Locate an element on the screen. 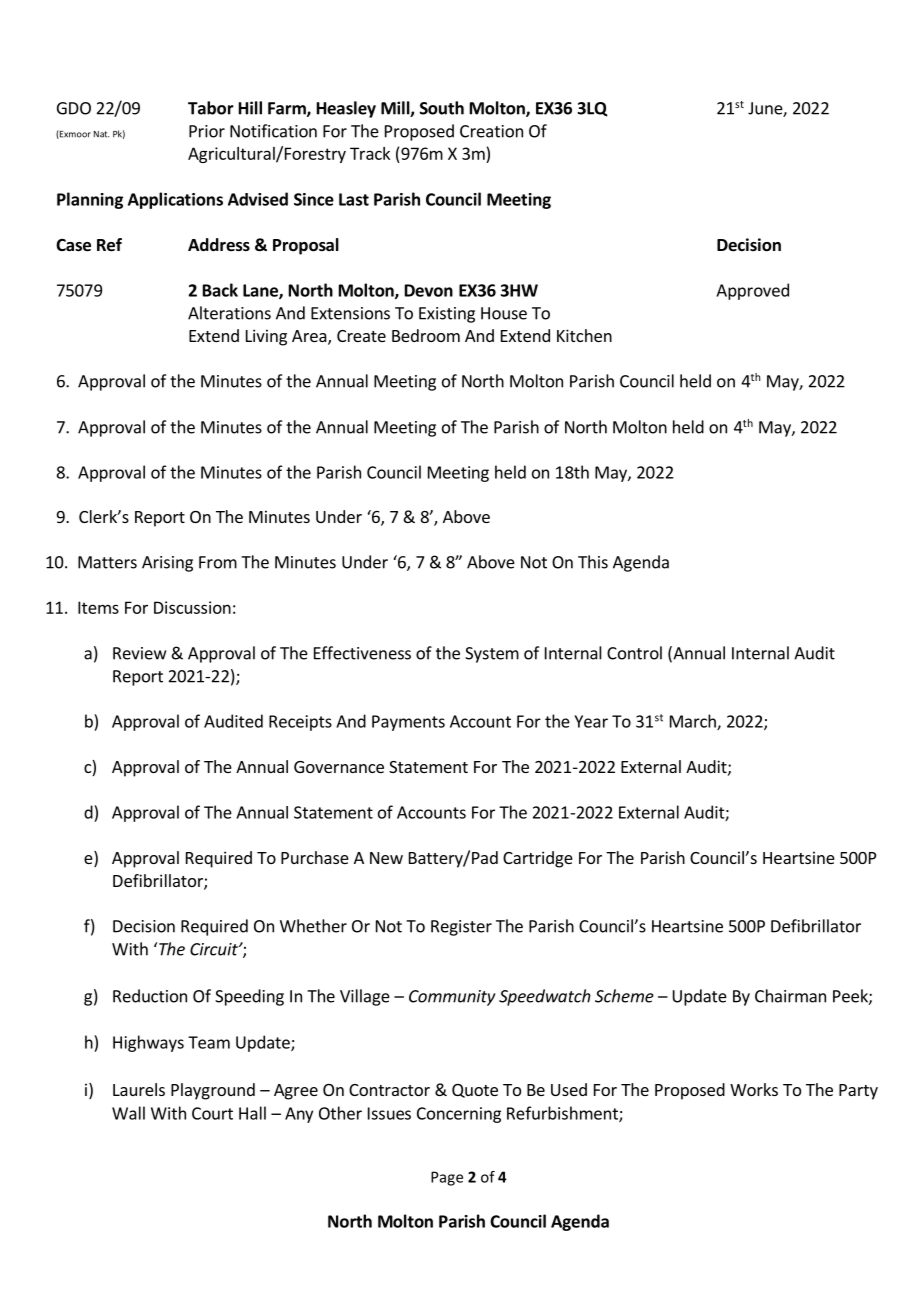 Image resolution: width=924 pixels, height=1308 pixels. Works is located at coordinates (754, 1089).
